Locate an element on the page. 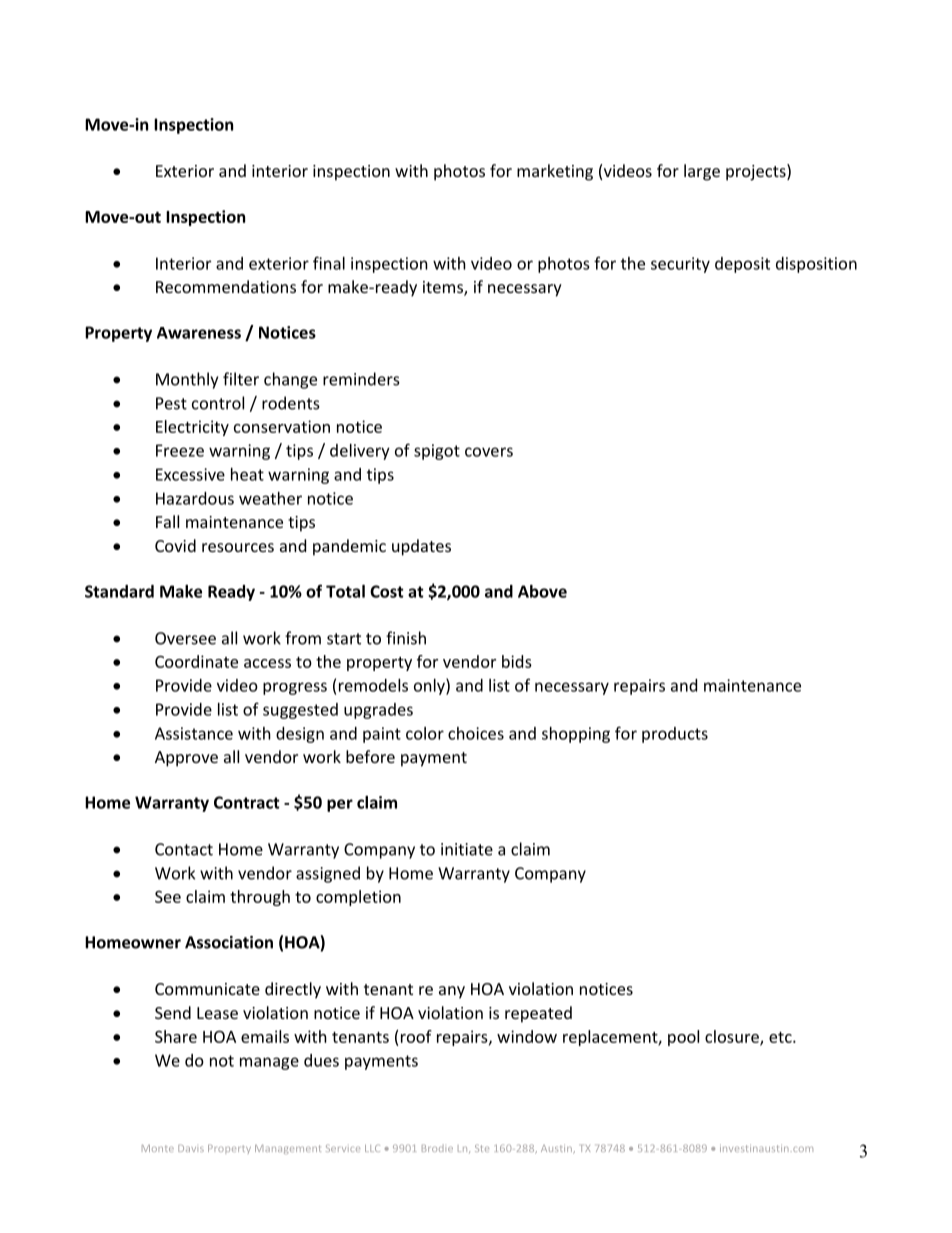  products is located at coordinates (675, 735).
